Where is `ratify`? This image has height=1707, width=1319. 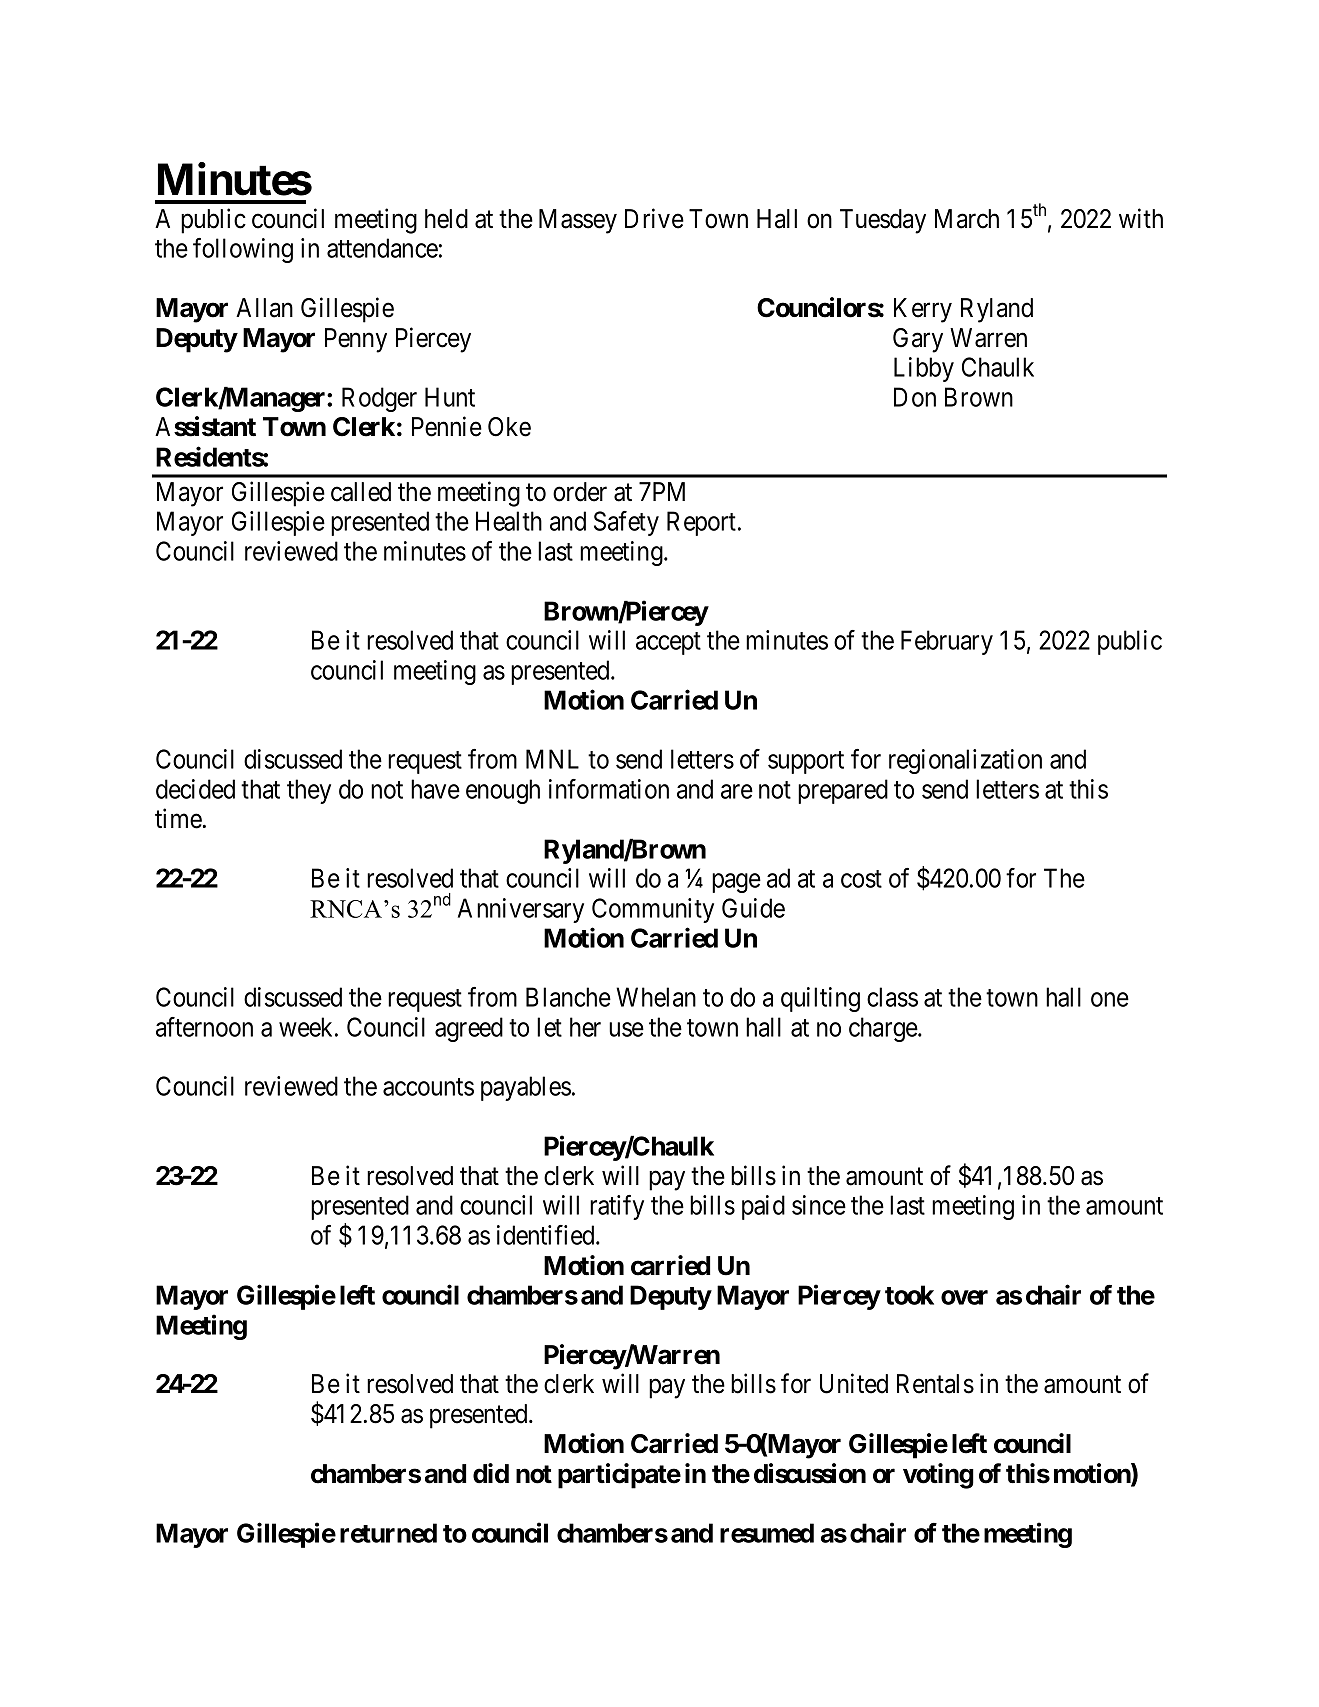
ratify is located at coordinates (617, 1207).
